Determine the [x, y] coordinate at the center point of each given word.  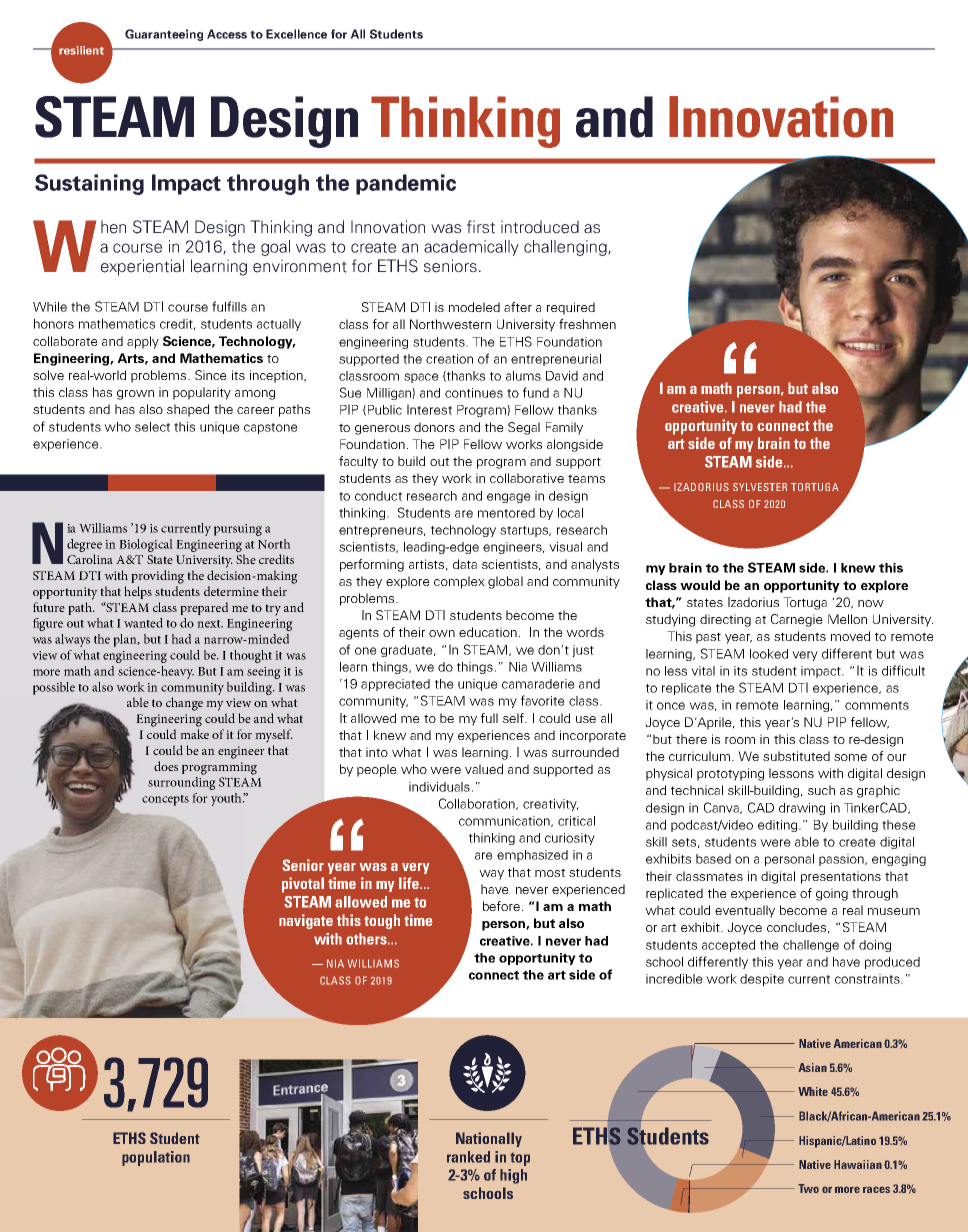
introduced [540, 227]
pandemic [406, 184]
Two [808, 1188]
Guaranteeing [164, 35]
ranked [468, 1157]
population [156, 1158]
